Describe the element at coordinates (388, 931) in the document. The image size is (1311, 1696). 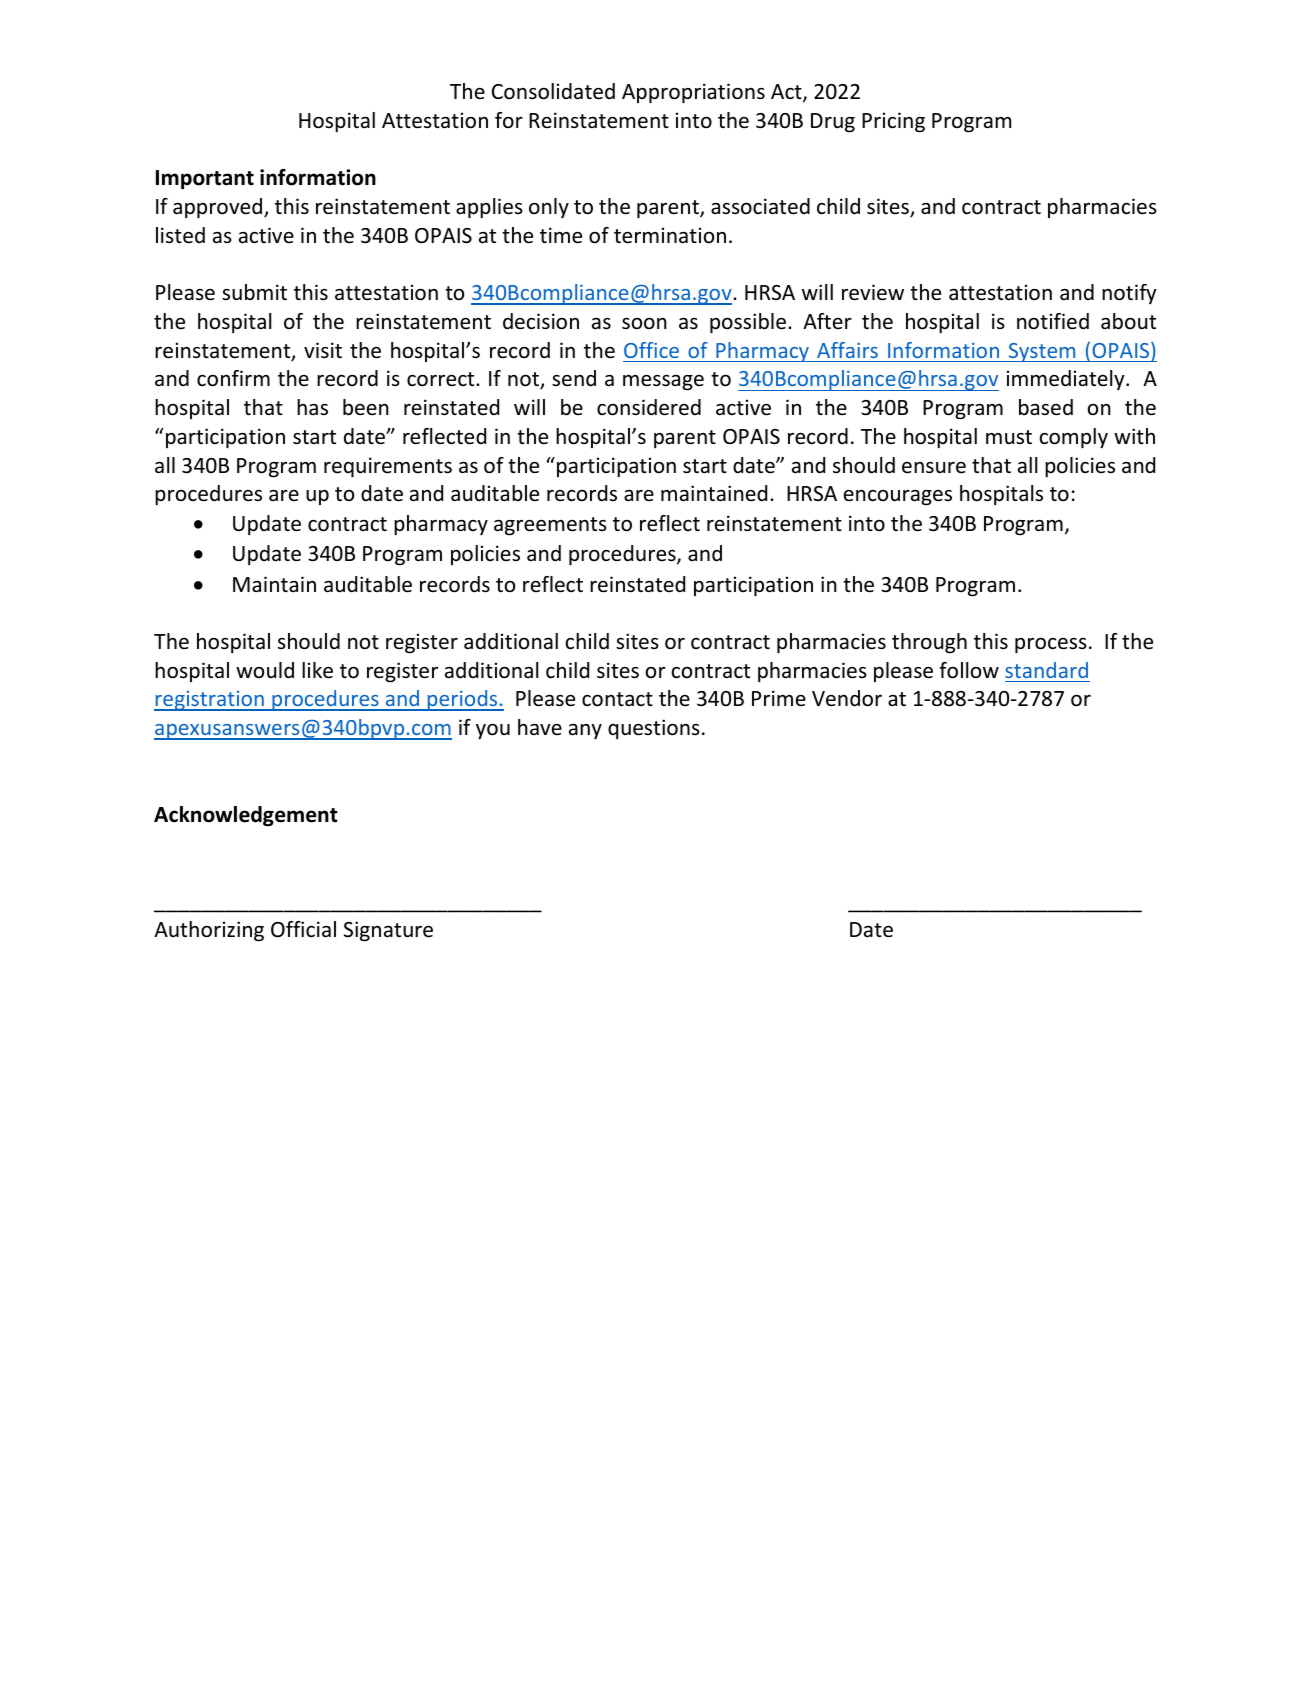
I see `Signature` at that location.
